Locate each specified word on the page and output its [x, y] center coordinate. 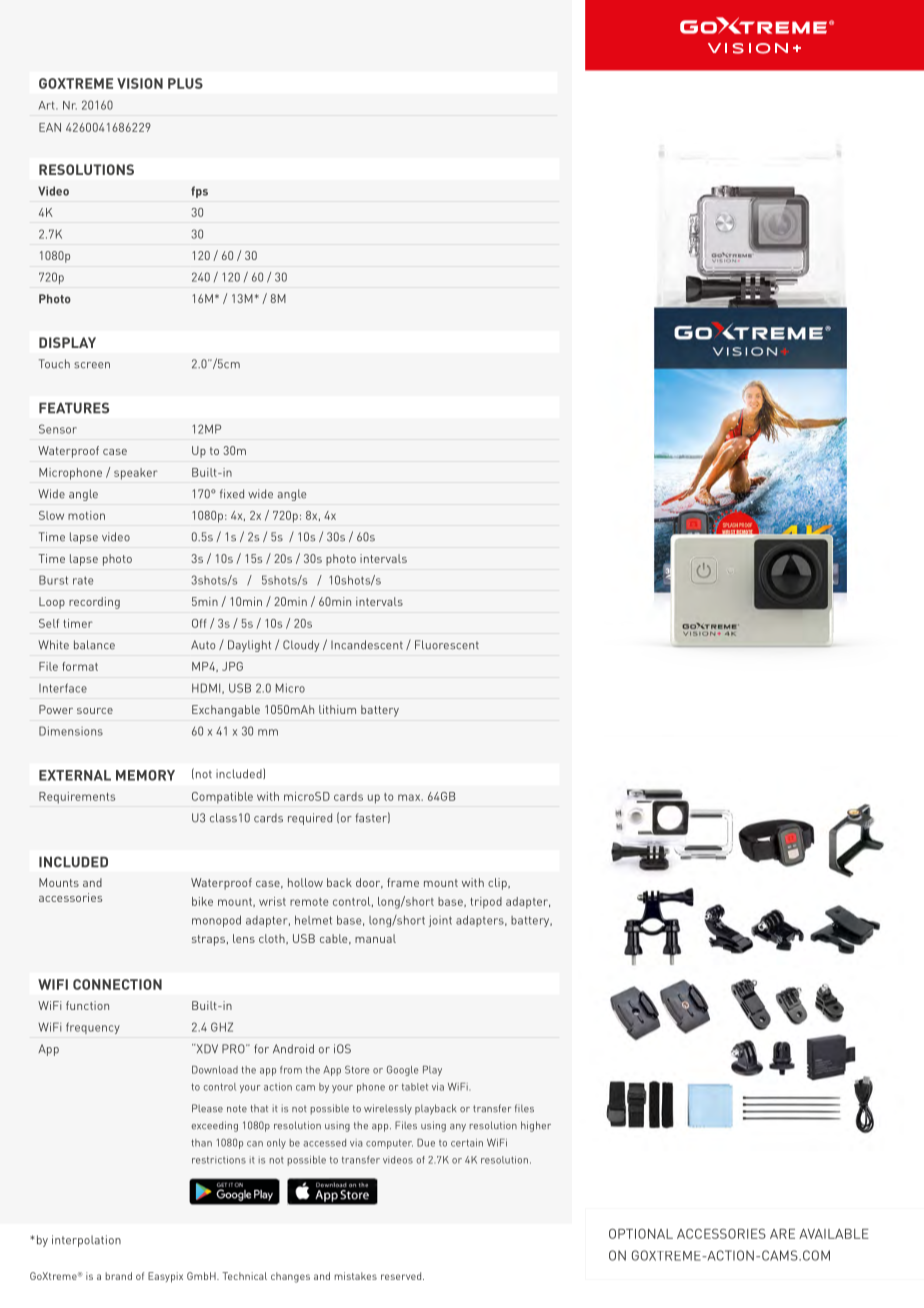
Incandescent [367, 645]
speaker [136, 474]
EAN [50, 127]
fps [199, 192]
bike [202, 901]
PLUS [185, 83]
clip [498, 884]
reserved [402, 1276]
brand [118, 1276]
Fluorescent [447, 645]
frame [403, 882]
